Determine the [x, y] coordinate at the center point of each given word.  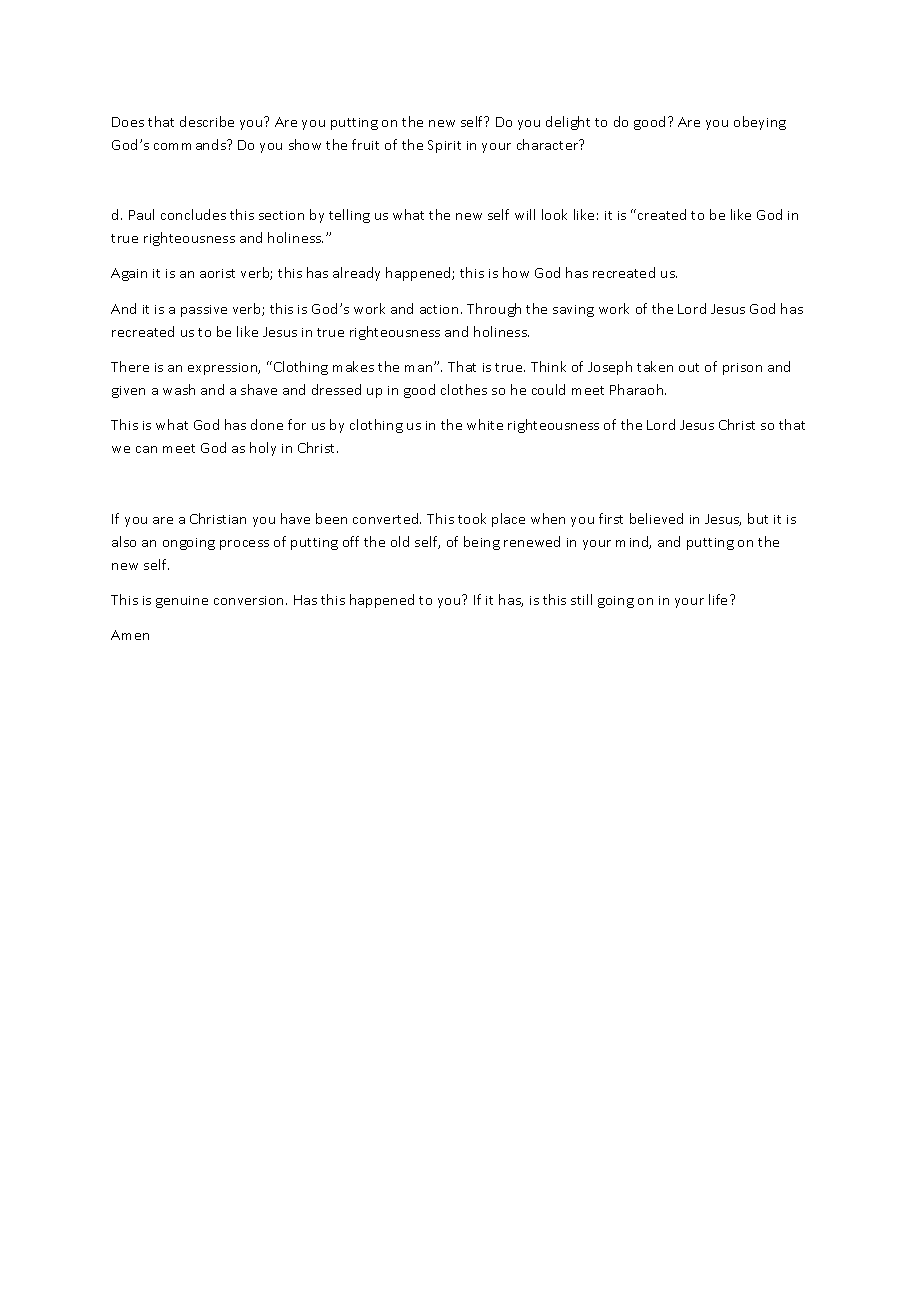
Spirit [444, 146]
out [689, 367]
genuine [182, 602]
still [581, 599]
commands [191, 144]
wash [179, 389]
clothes [464, 389]
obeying [760, 123]
